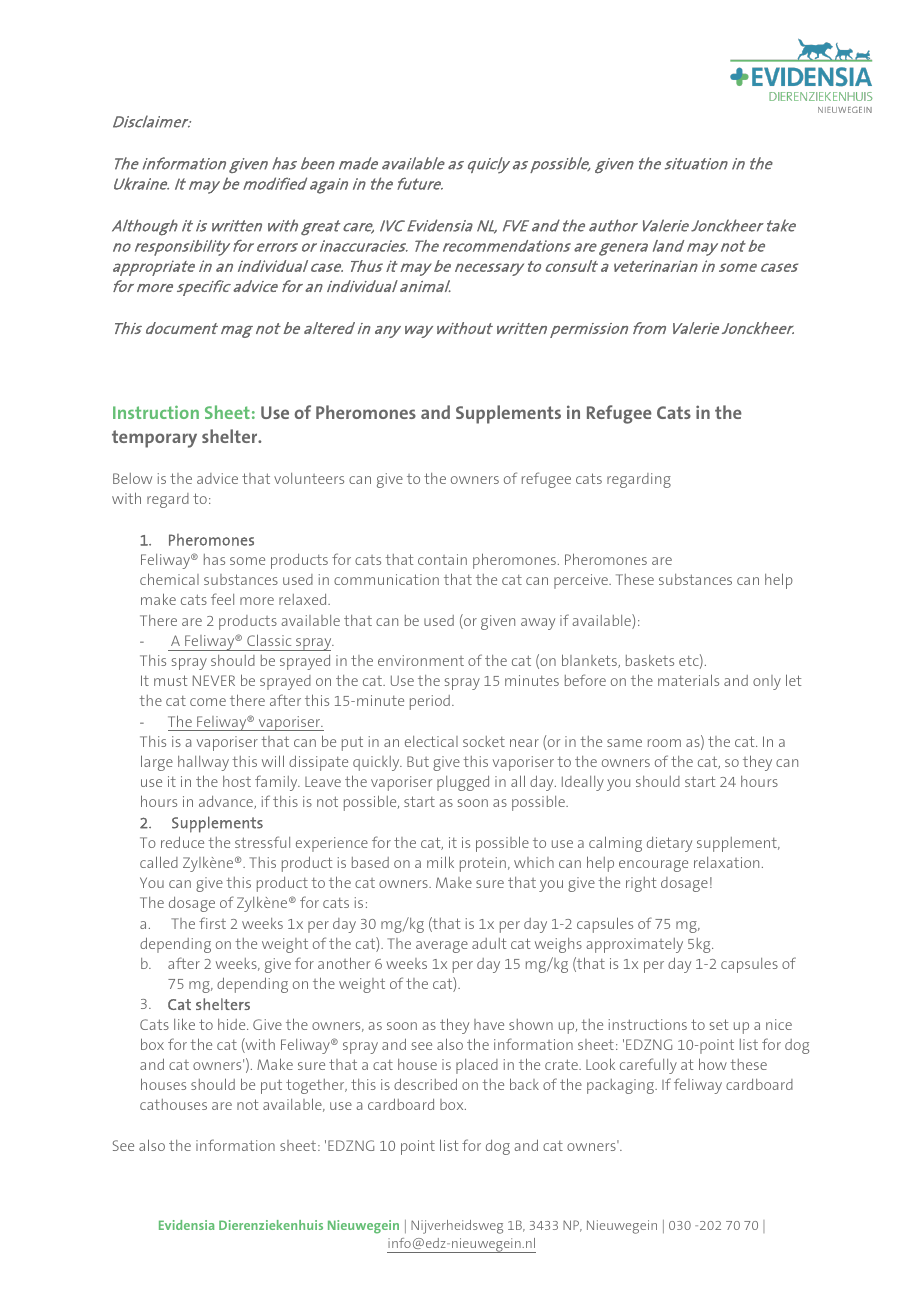 This page has width=924, height=1308. Describe the element at coordinates (309, 478) in the page. I see `volunteers` at that location.
